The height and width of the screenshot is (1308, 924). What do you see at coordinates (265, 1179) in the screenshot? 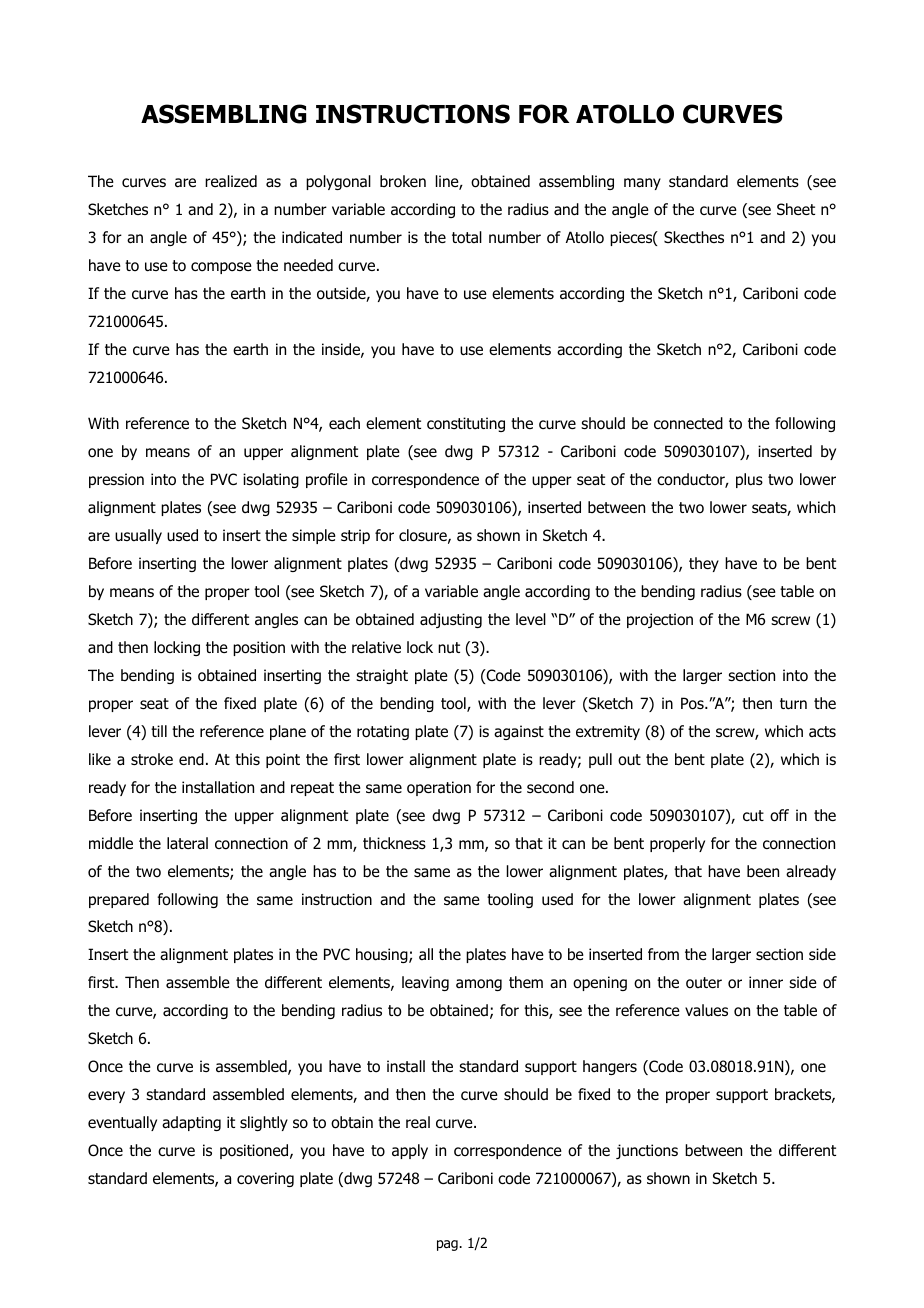
I see `covering` at bounding box center [265, 1179].
